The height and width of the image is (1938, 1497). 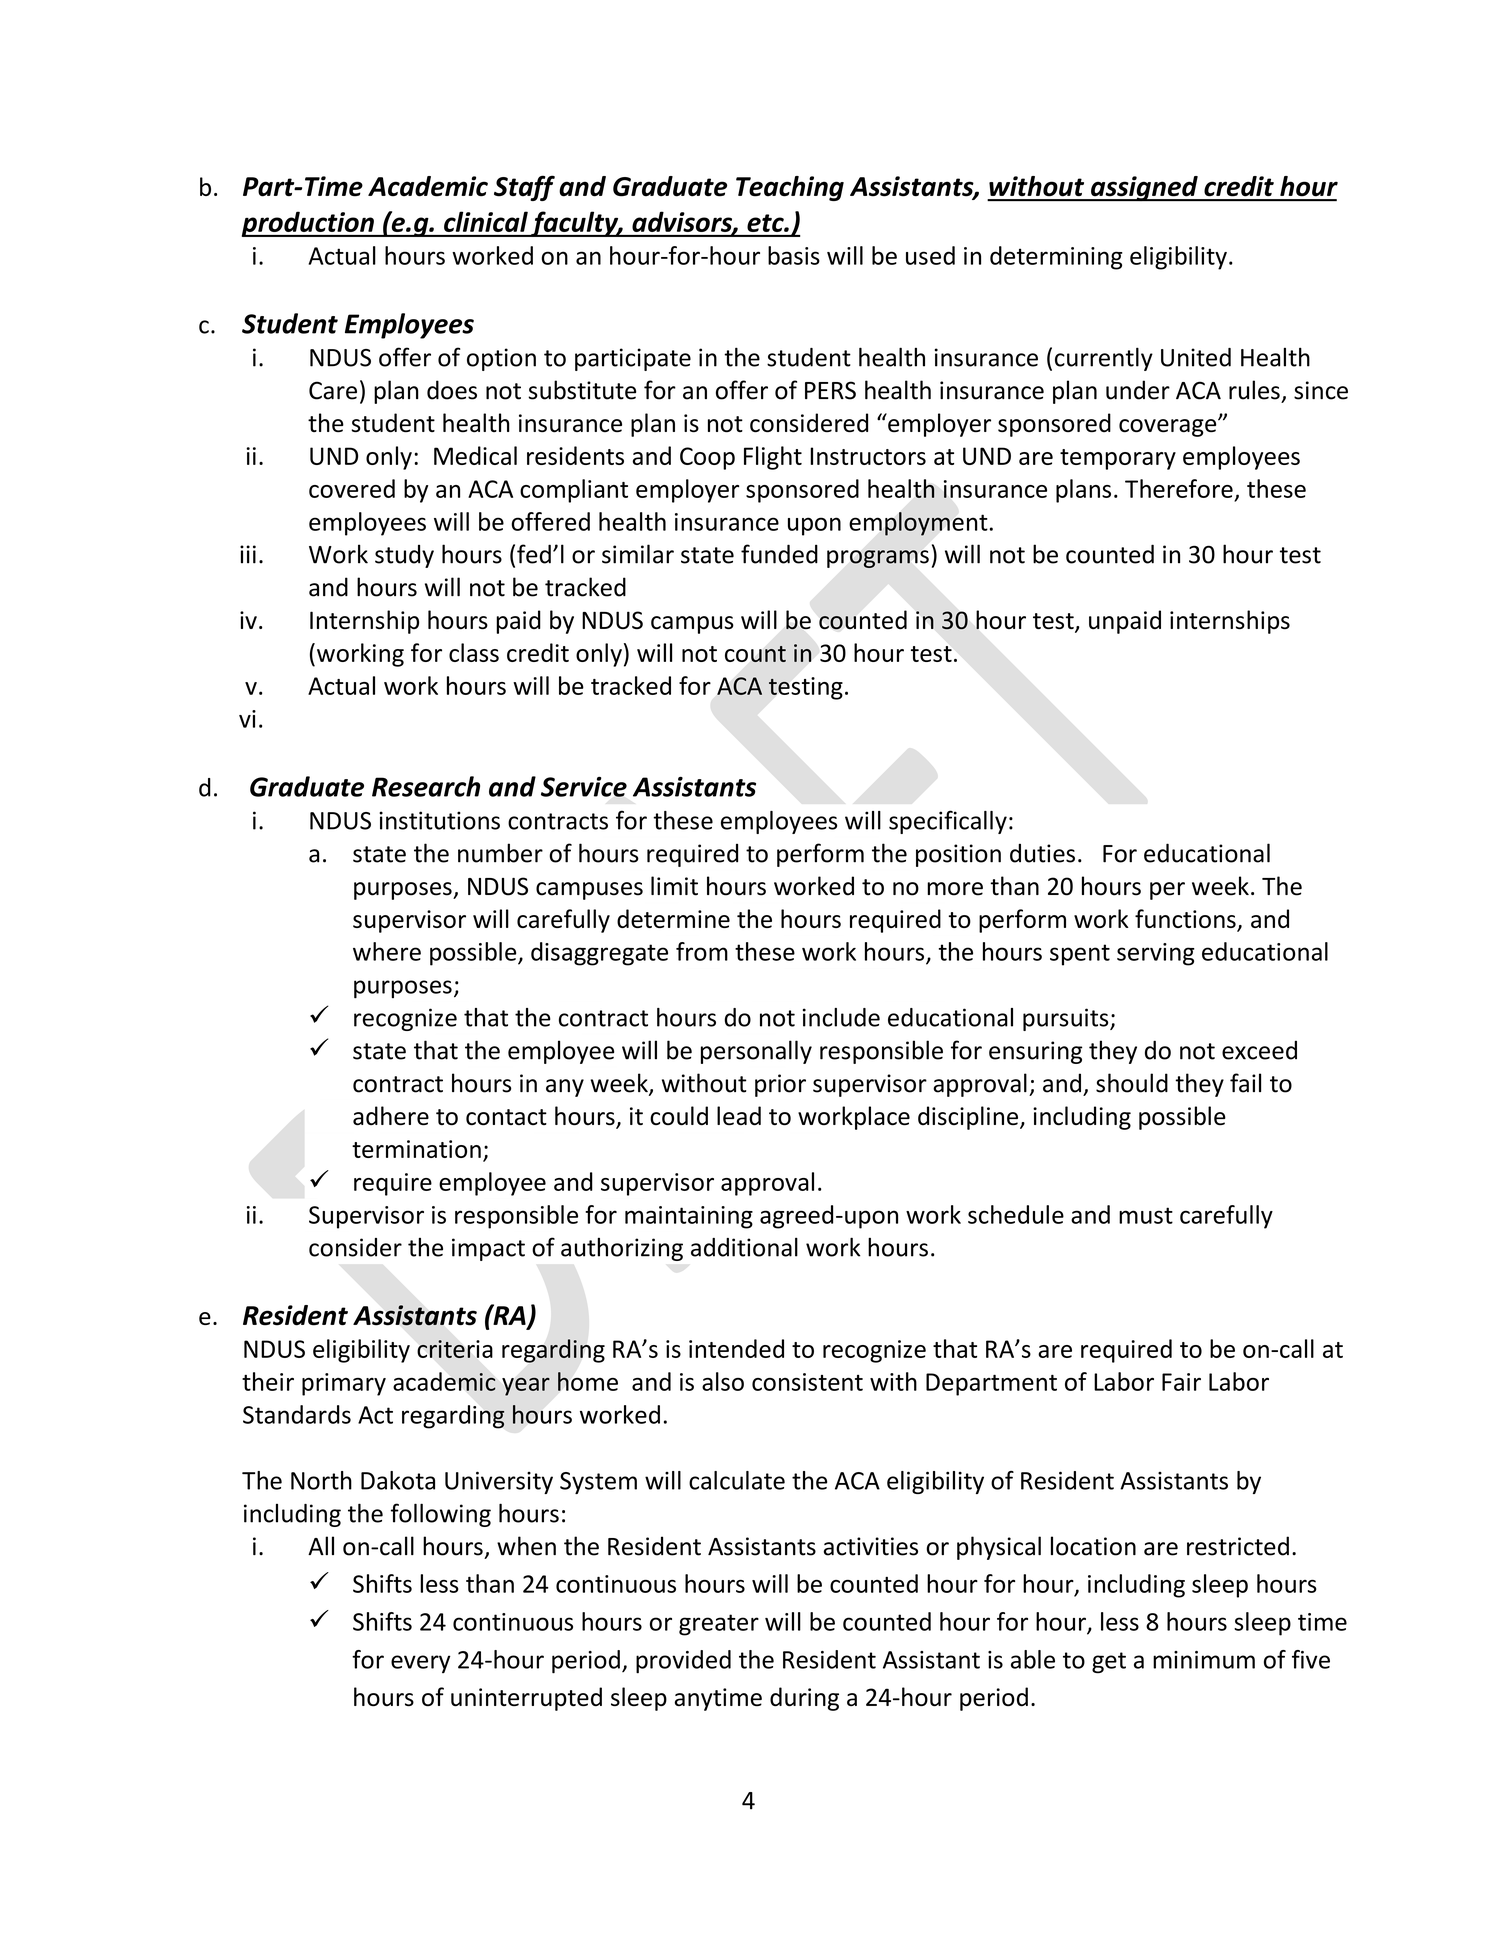 I want to click on lead, so click(x=739, y=1116).
